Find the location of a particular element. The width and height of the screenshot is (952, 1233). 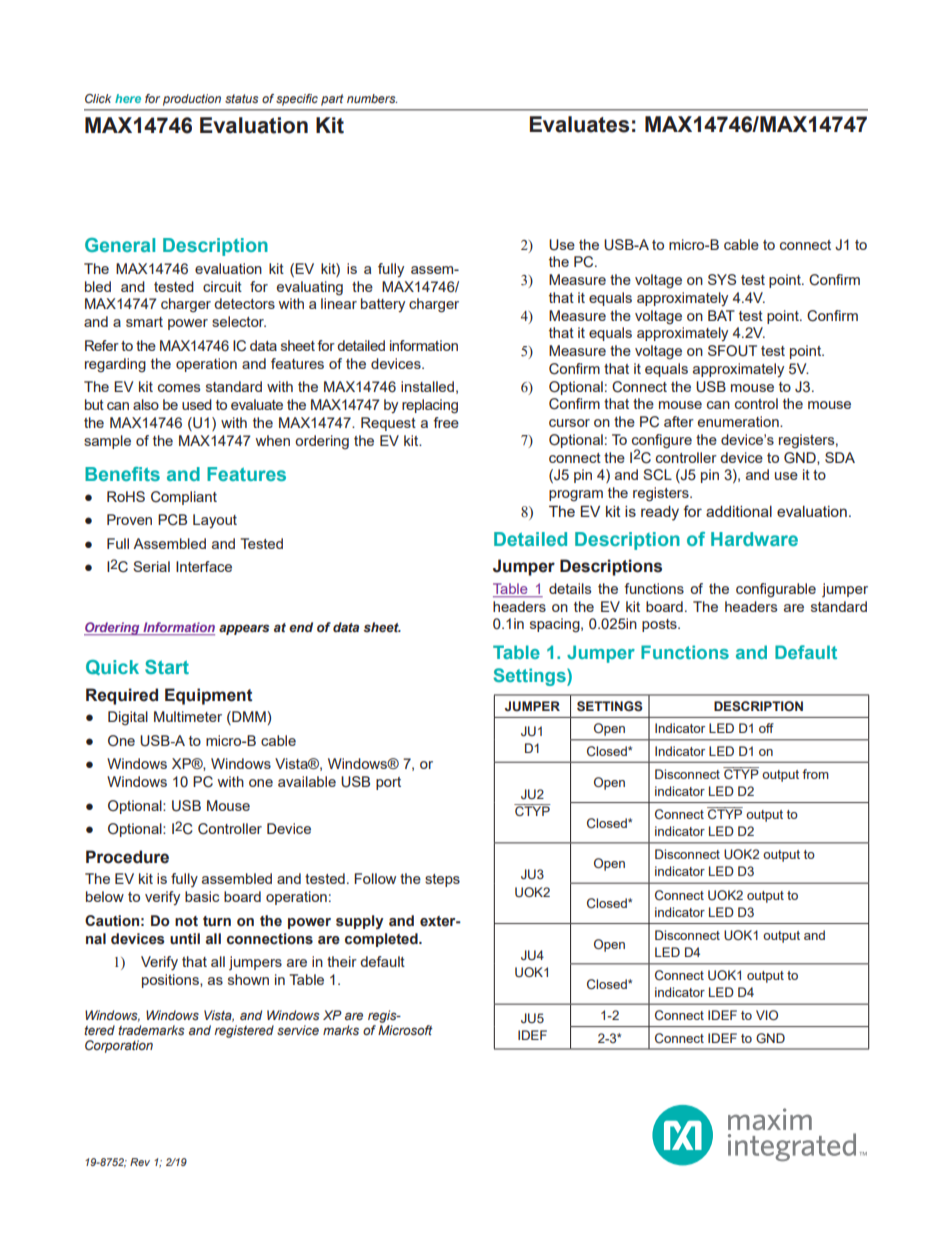

Rev is located at coordinates (140, 1162).
